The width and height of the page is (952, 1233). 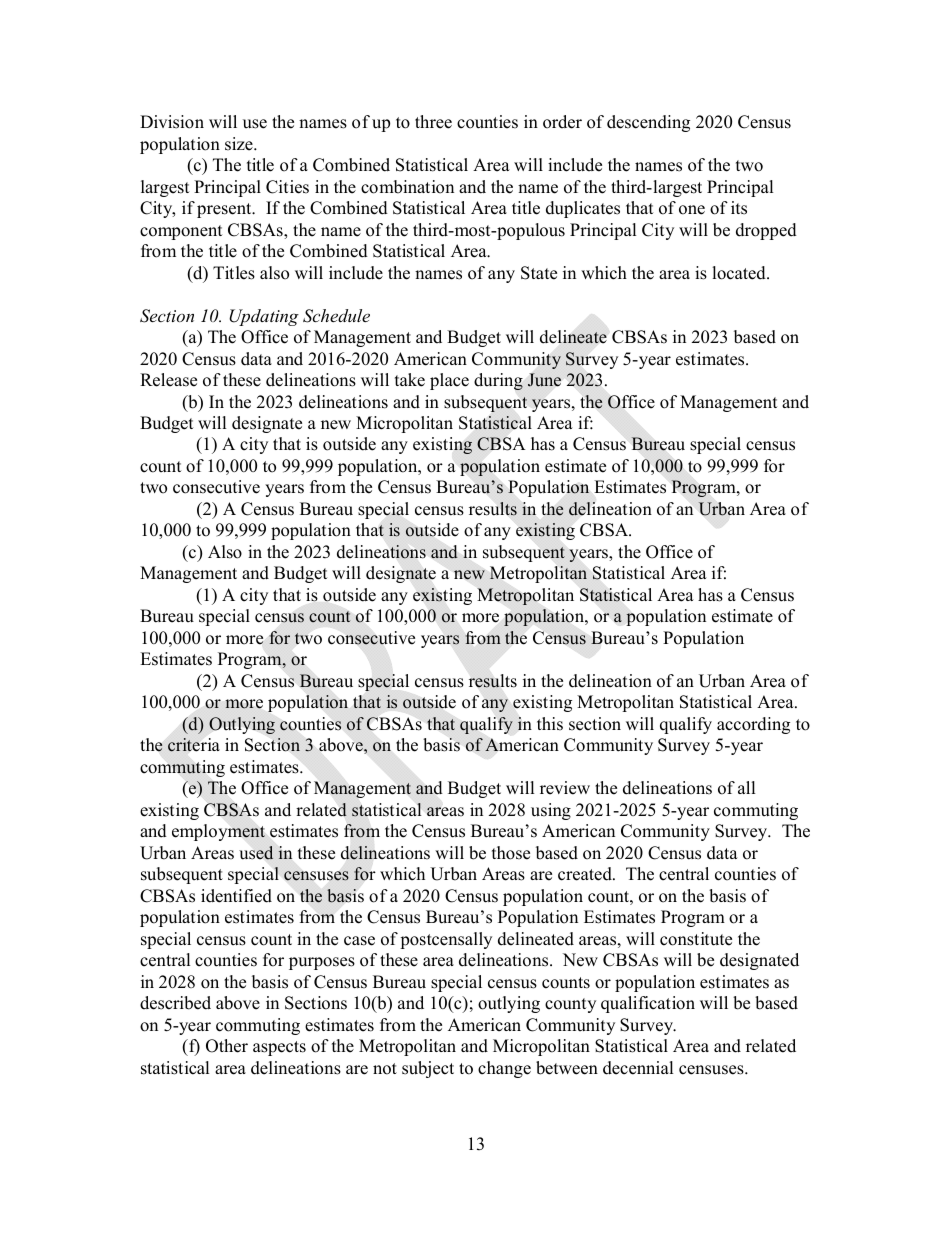 What do you see at coordinates (264, 317) in the page?
I see `Updating` at bounding box center [264, 317].
